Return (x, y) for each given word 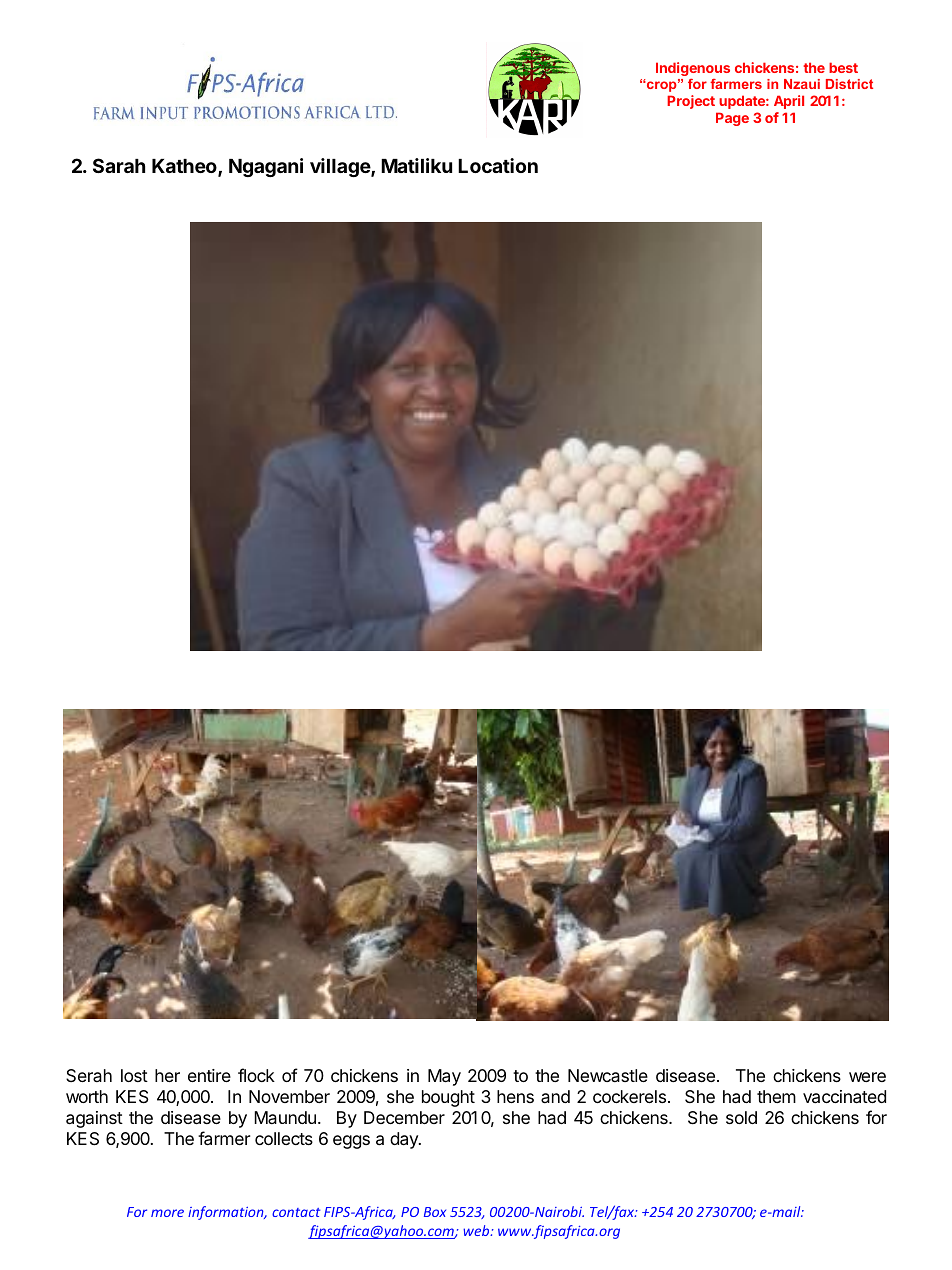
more (167, 1213)
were (867, 1077)
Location (498, 165)
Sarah (119, 165)
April (789, 102)
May (444, 1077)
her (167, 1075)
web (477, 1230)
